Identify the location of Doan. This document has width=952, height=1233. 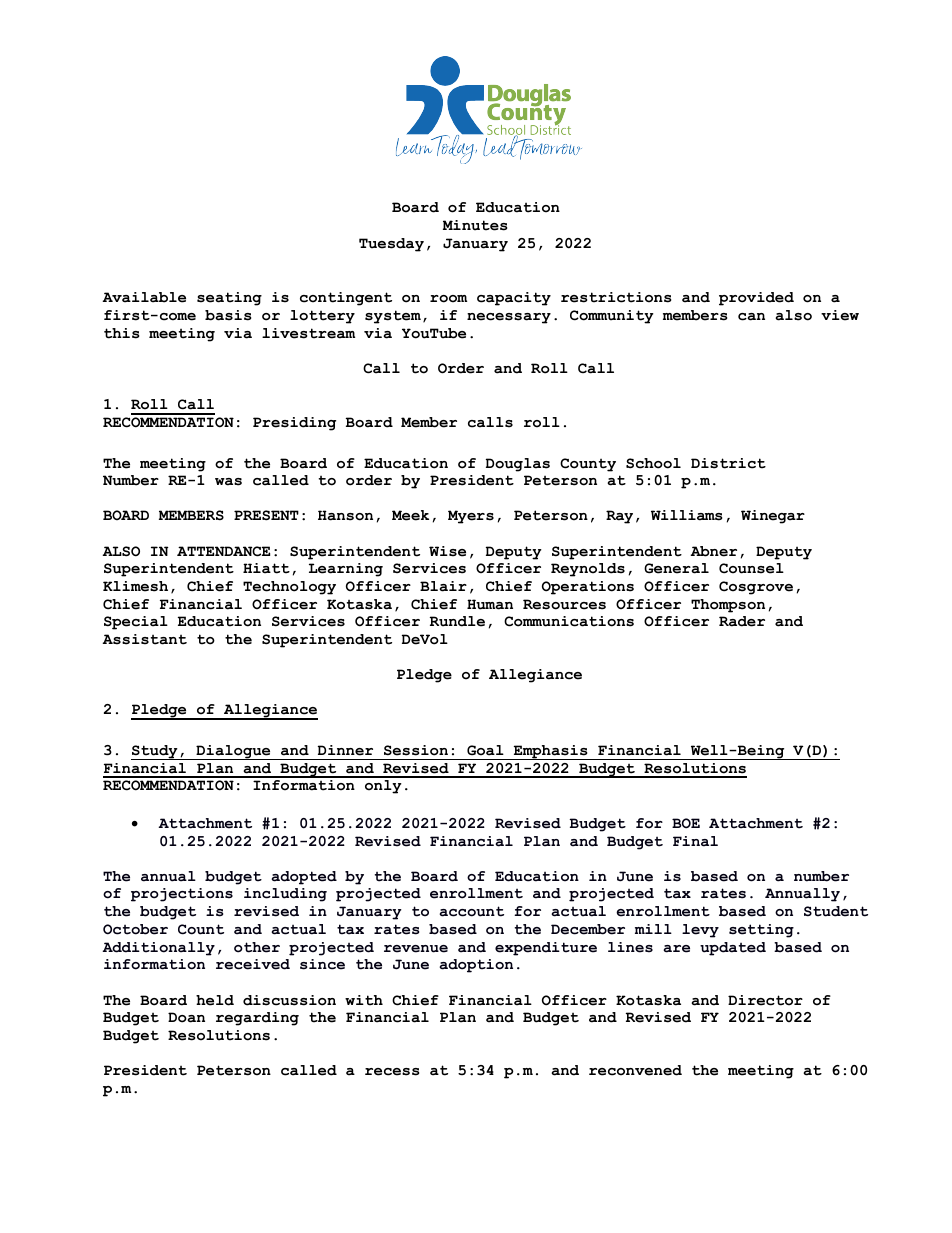
(186, 1017).
